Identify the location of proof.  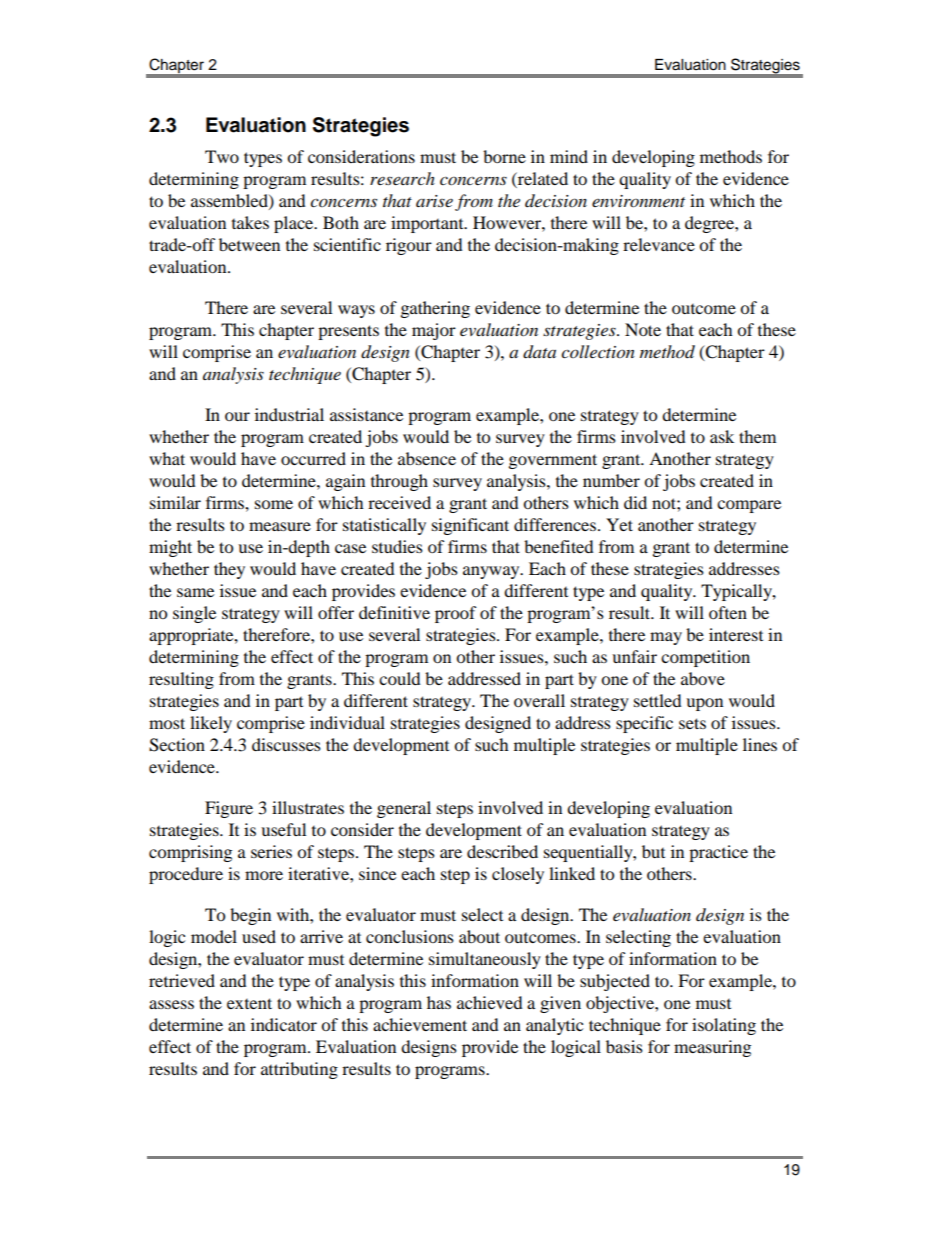
(456, 614).
